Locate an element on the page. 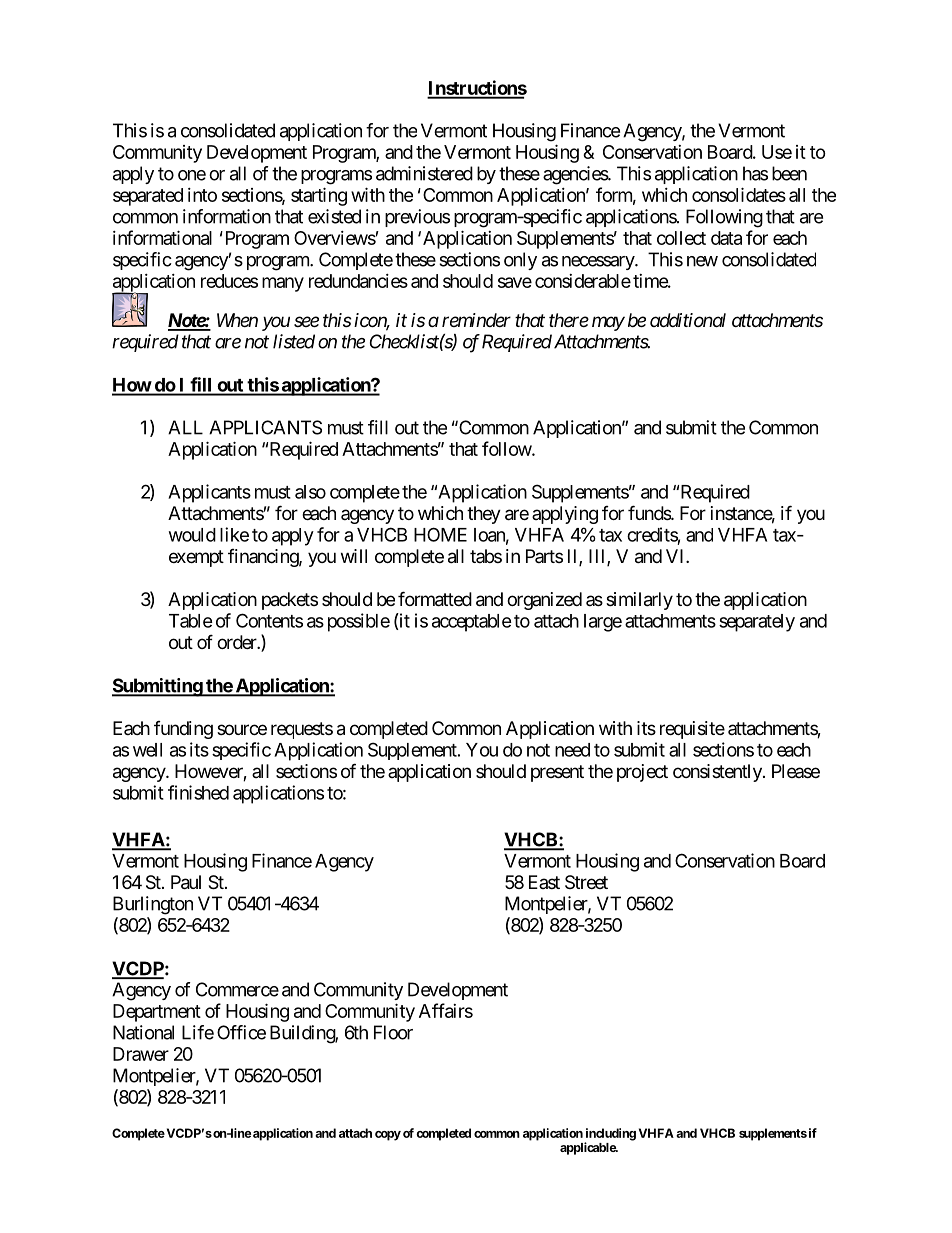 The image size is (952, 1233). present is located at coordinates (557, 773).
